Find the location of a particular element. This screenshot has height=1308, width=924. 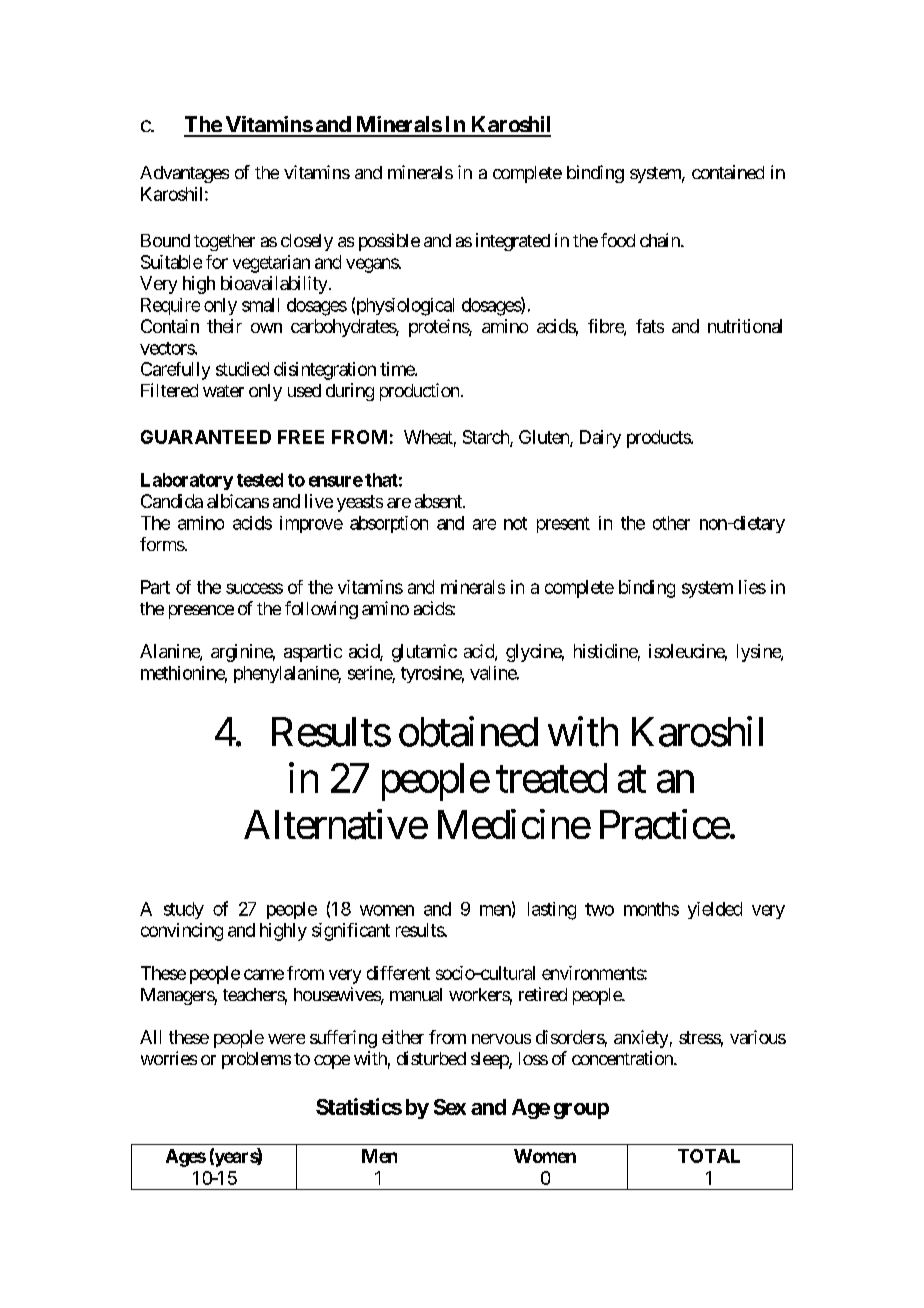

integrated is located at coordinates (513, 242).
